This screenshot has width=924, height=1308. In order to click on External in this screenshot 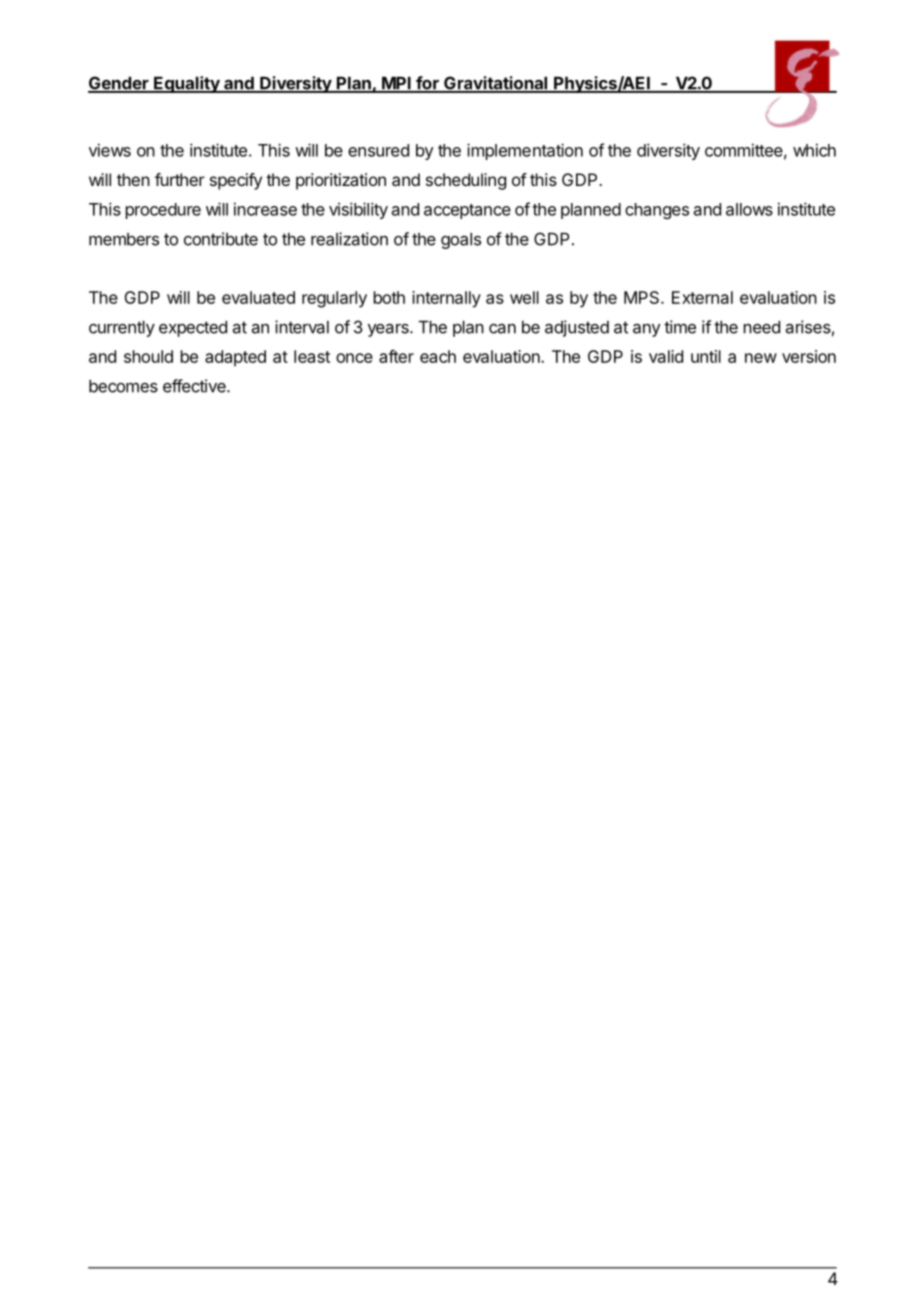, I will do `click(702, 297)`.
